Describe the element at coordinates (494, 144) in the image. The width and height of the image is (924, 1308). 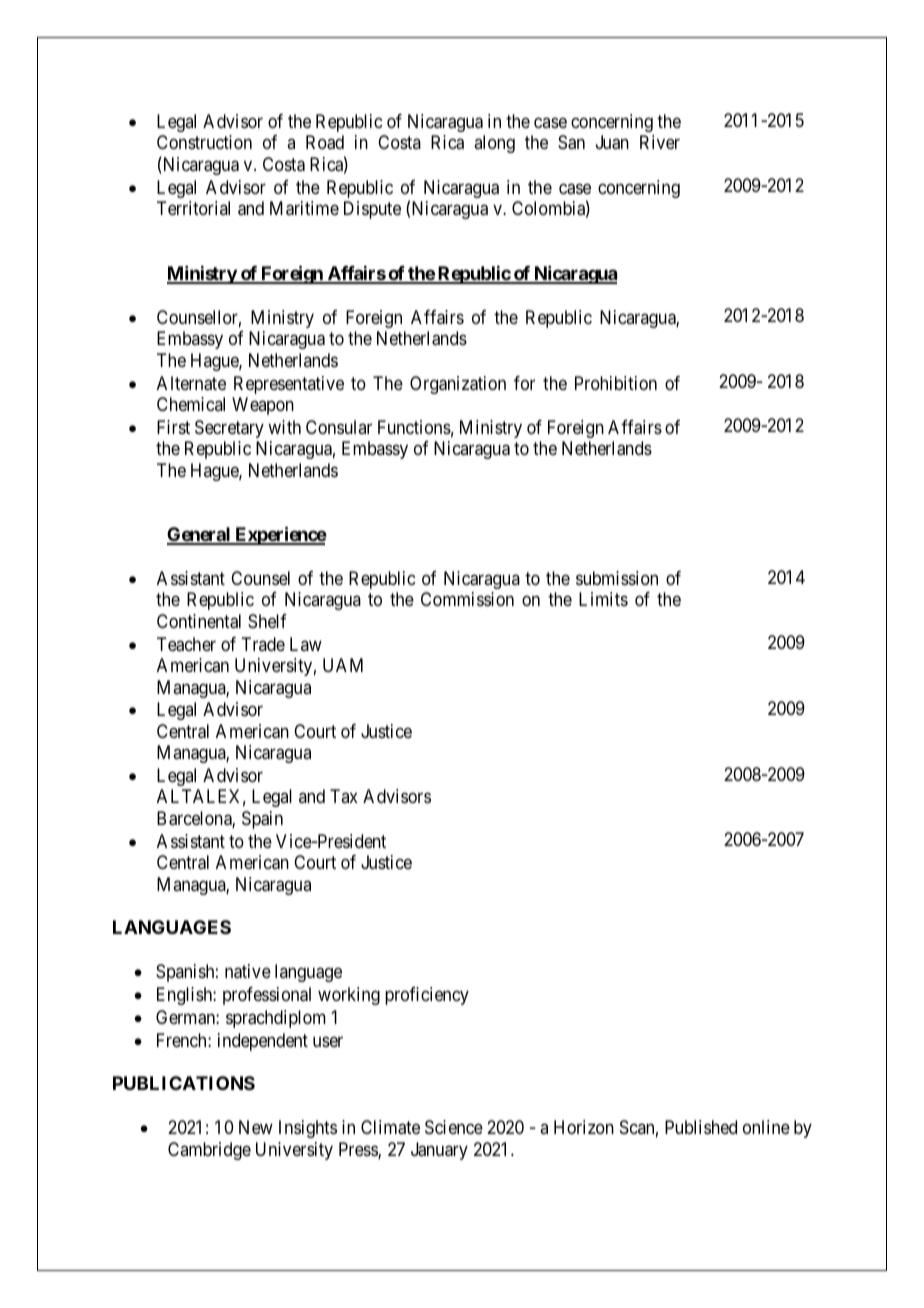
I see `along` at that location.
